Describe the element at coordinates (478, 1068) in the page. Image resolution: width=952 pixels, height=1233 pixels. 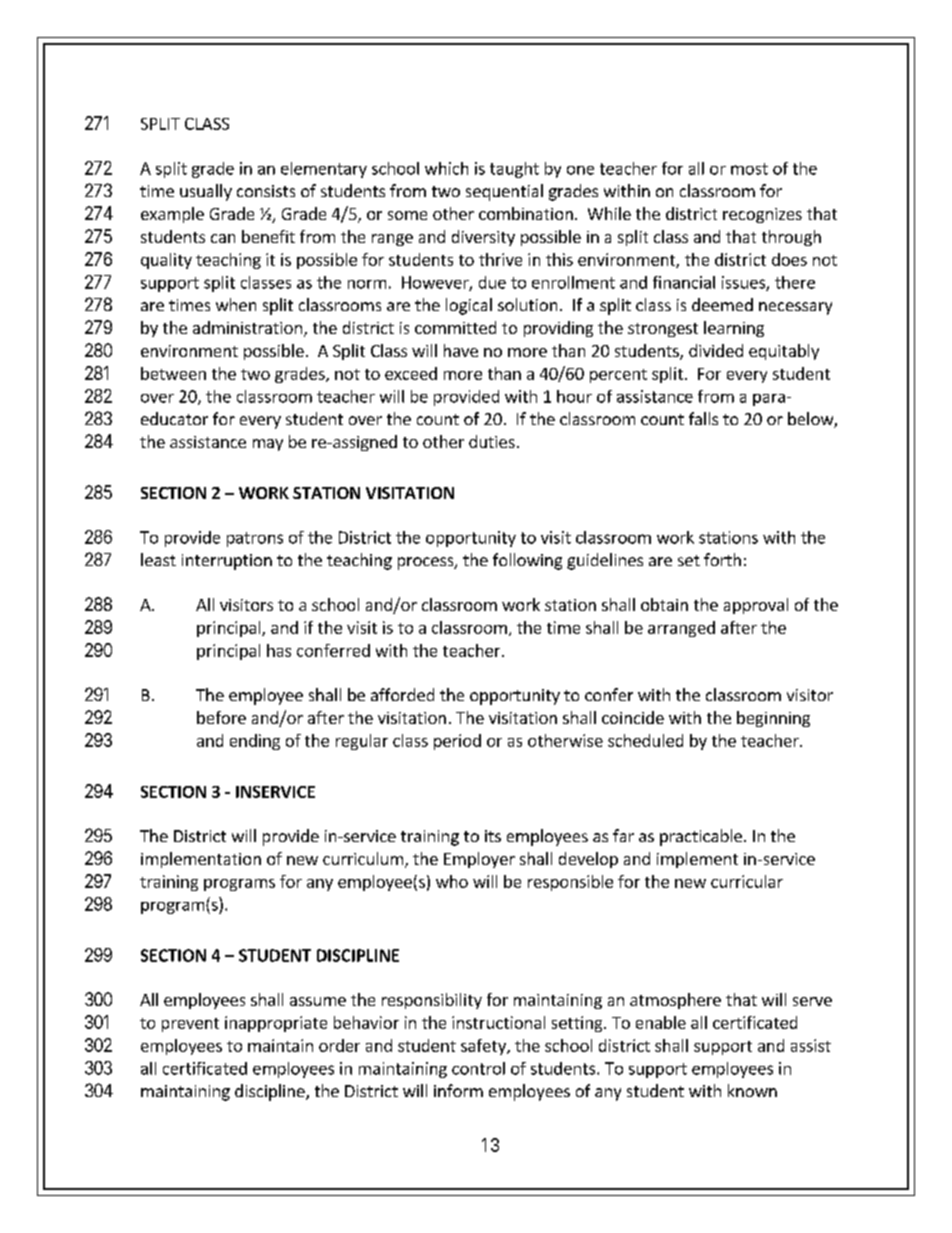
I see `control` at that location.
